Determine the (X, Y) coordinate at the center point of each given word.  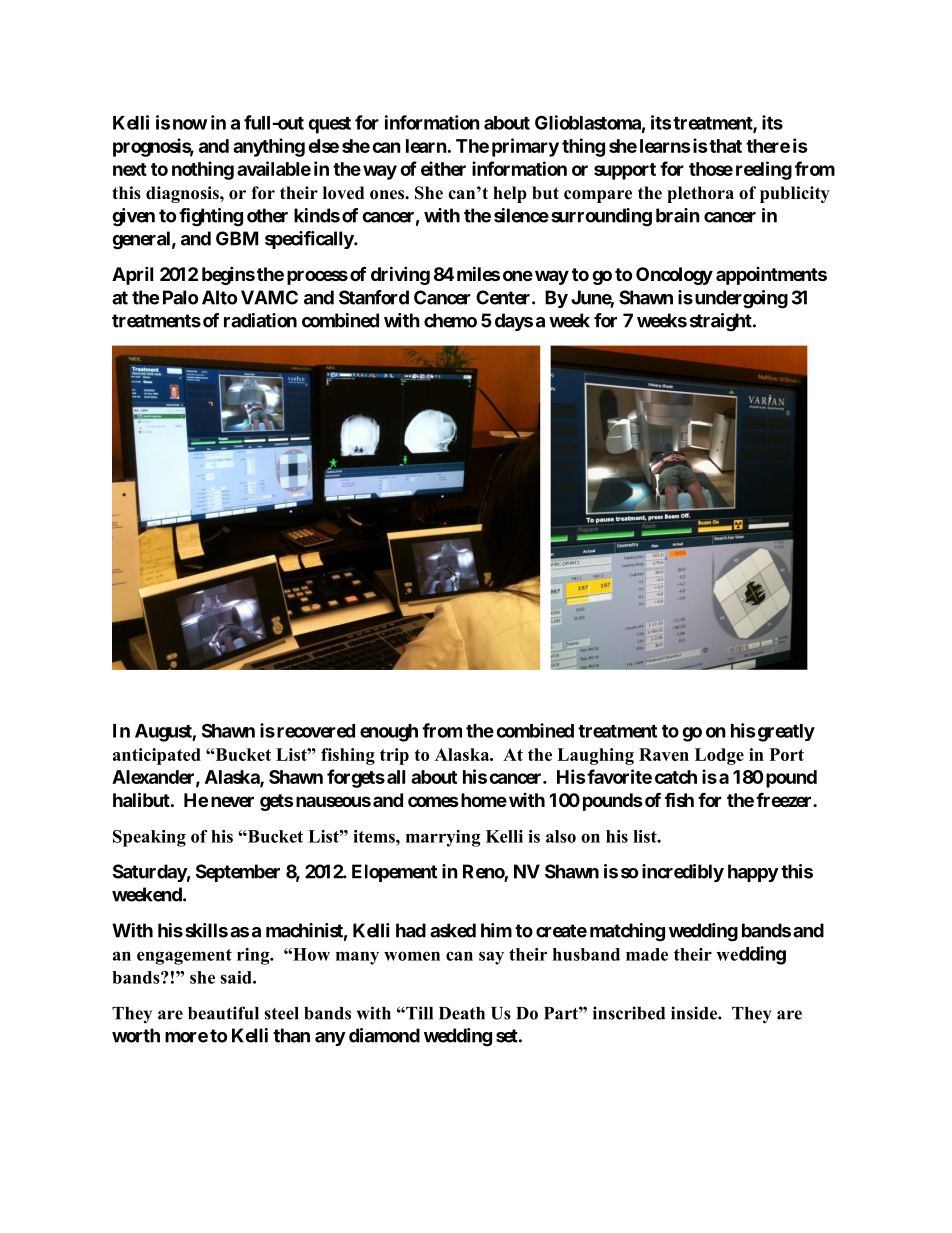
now (190, 124)
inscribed (629, 1013)
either (443, 168)
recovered (316, 731)
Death (462, 1013)
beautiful (223, 1013)
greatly (785, 733)
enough (389, 733)
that (724, 146)
